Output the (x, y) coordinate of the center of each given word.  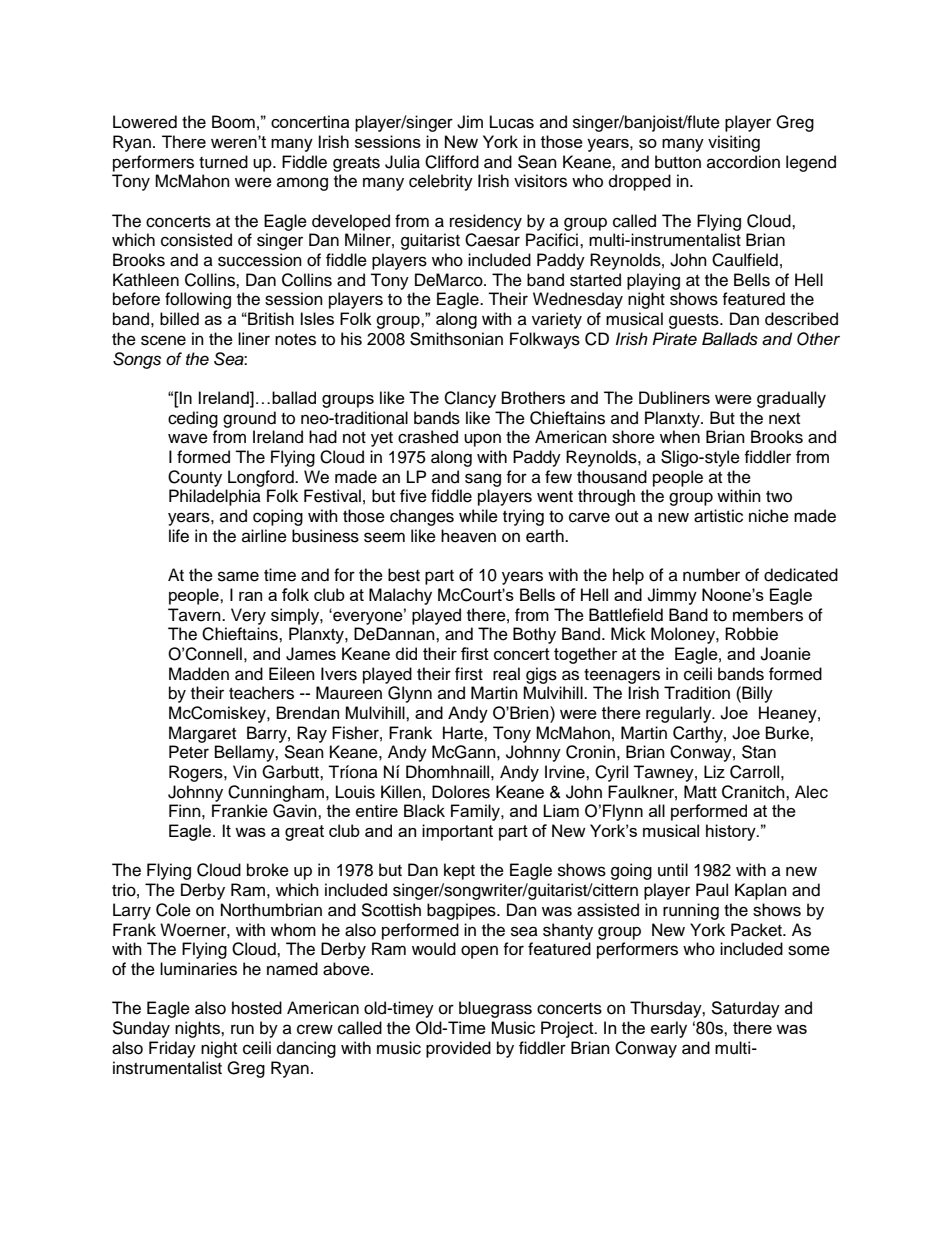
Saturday (745, 1009)
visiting (734, 143)
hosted (257, 1008)
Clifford (452, 162)
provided (458, 1049)
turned (223, 162)
